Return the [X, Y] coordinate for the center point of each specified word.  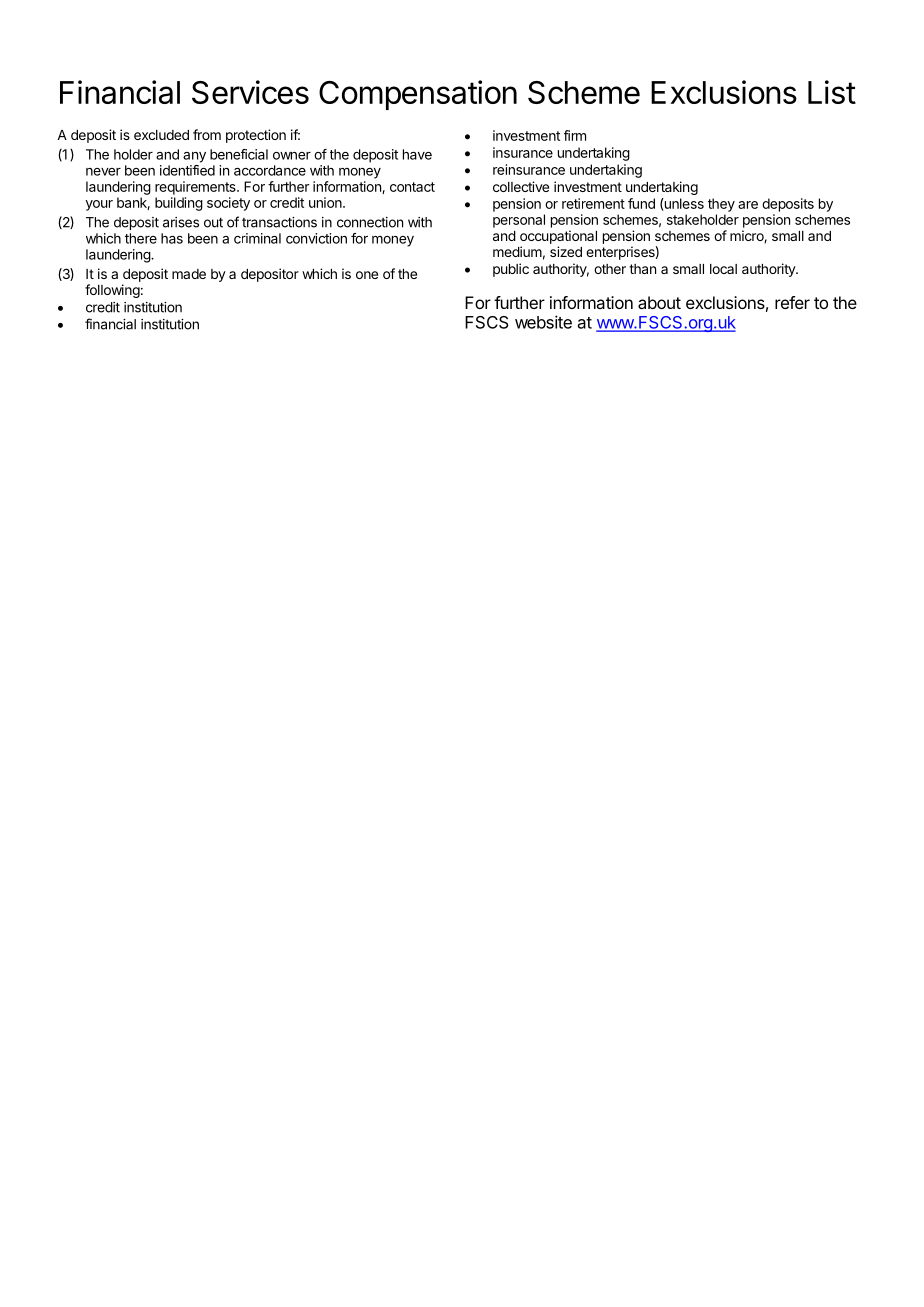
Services [250, 92]
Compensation [418, 95]
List [832, 92]
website [543, 322]
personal [519, 221]
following [112, 291]
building [179, 204]
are [748, 205]
